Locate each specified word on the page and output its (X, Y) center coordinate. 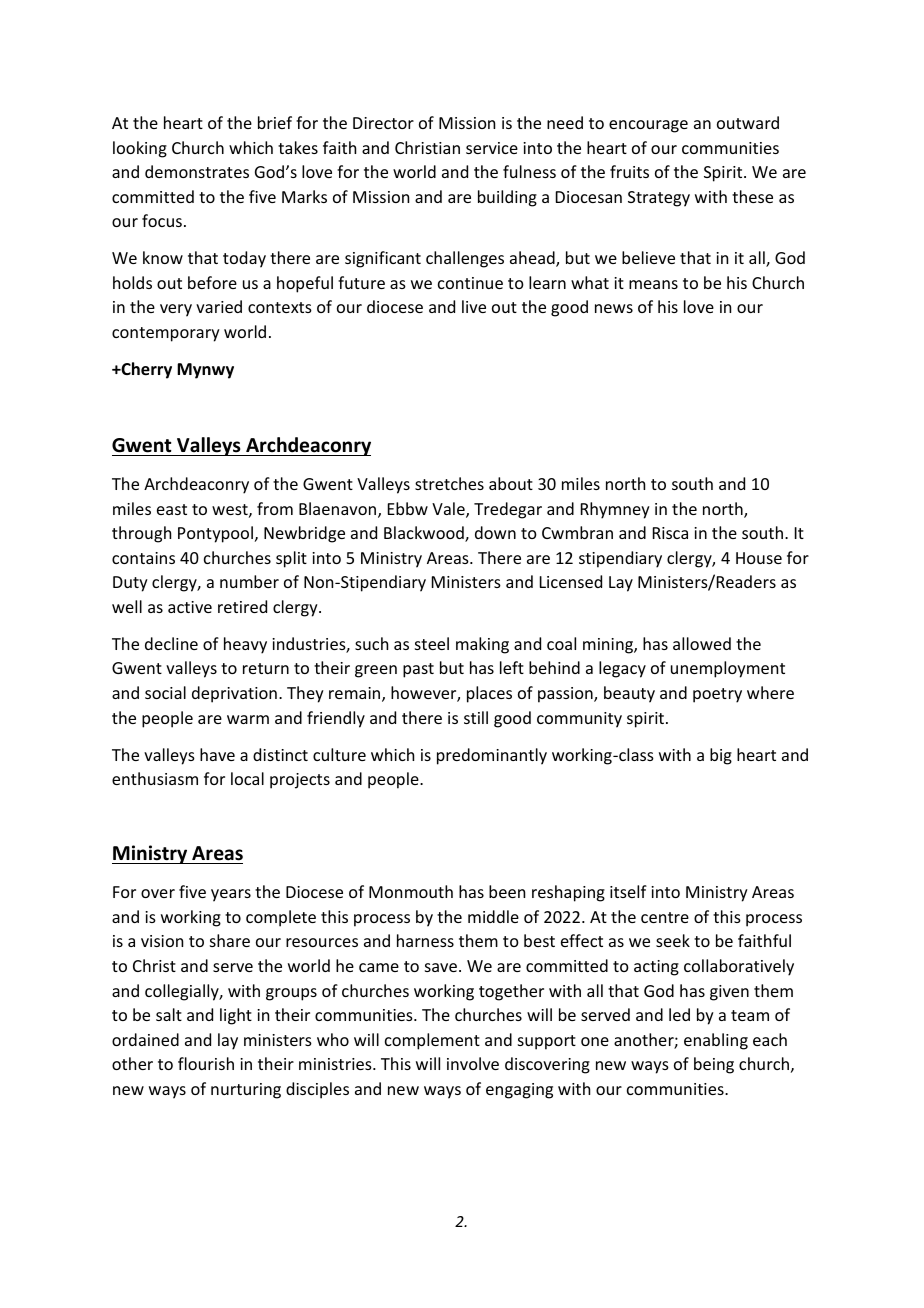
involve (473, 1063)
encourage (648, 126)
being (714, 1065)
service (492, 148)
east (172, 509)
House (759, 558)
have (217, 754)
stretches (449, 483)
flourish (206, 1063)
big (721, 756)
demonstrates (197, 171)
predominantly (492, 756)
